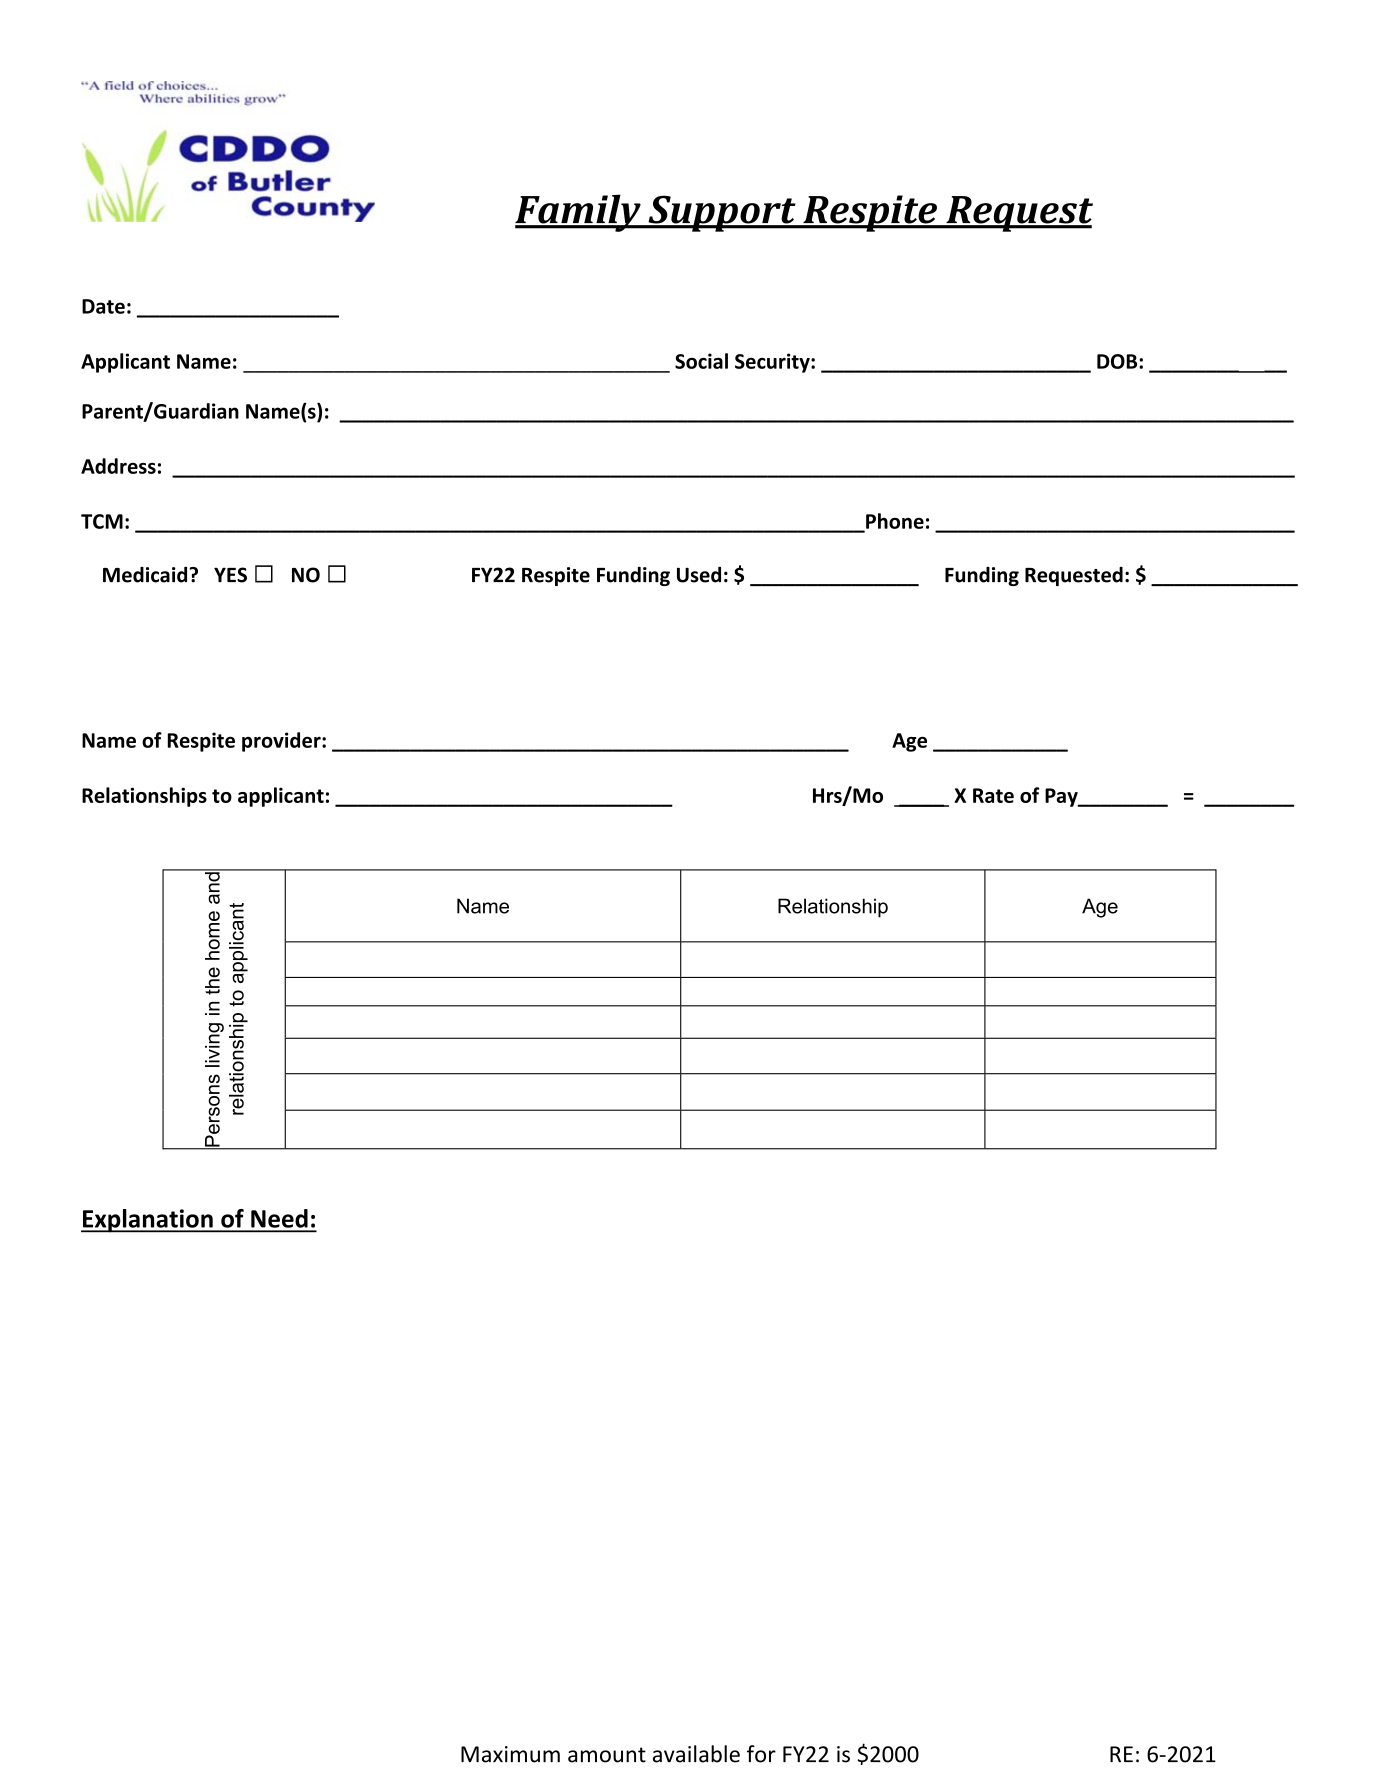 The width and height of the document is (1379, 1785). I want to click on Date, so click(103, 306).
